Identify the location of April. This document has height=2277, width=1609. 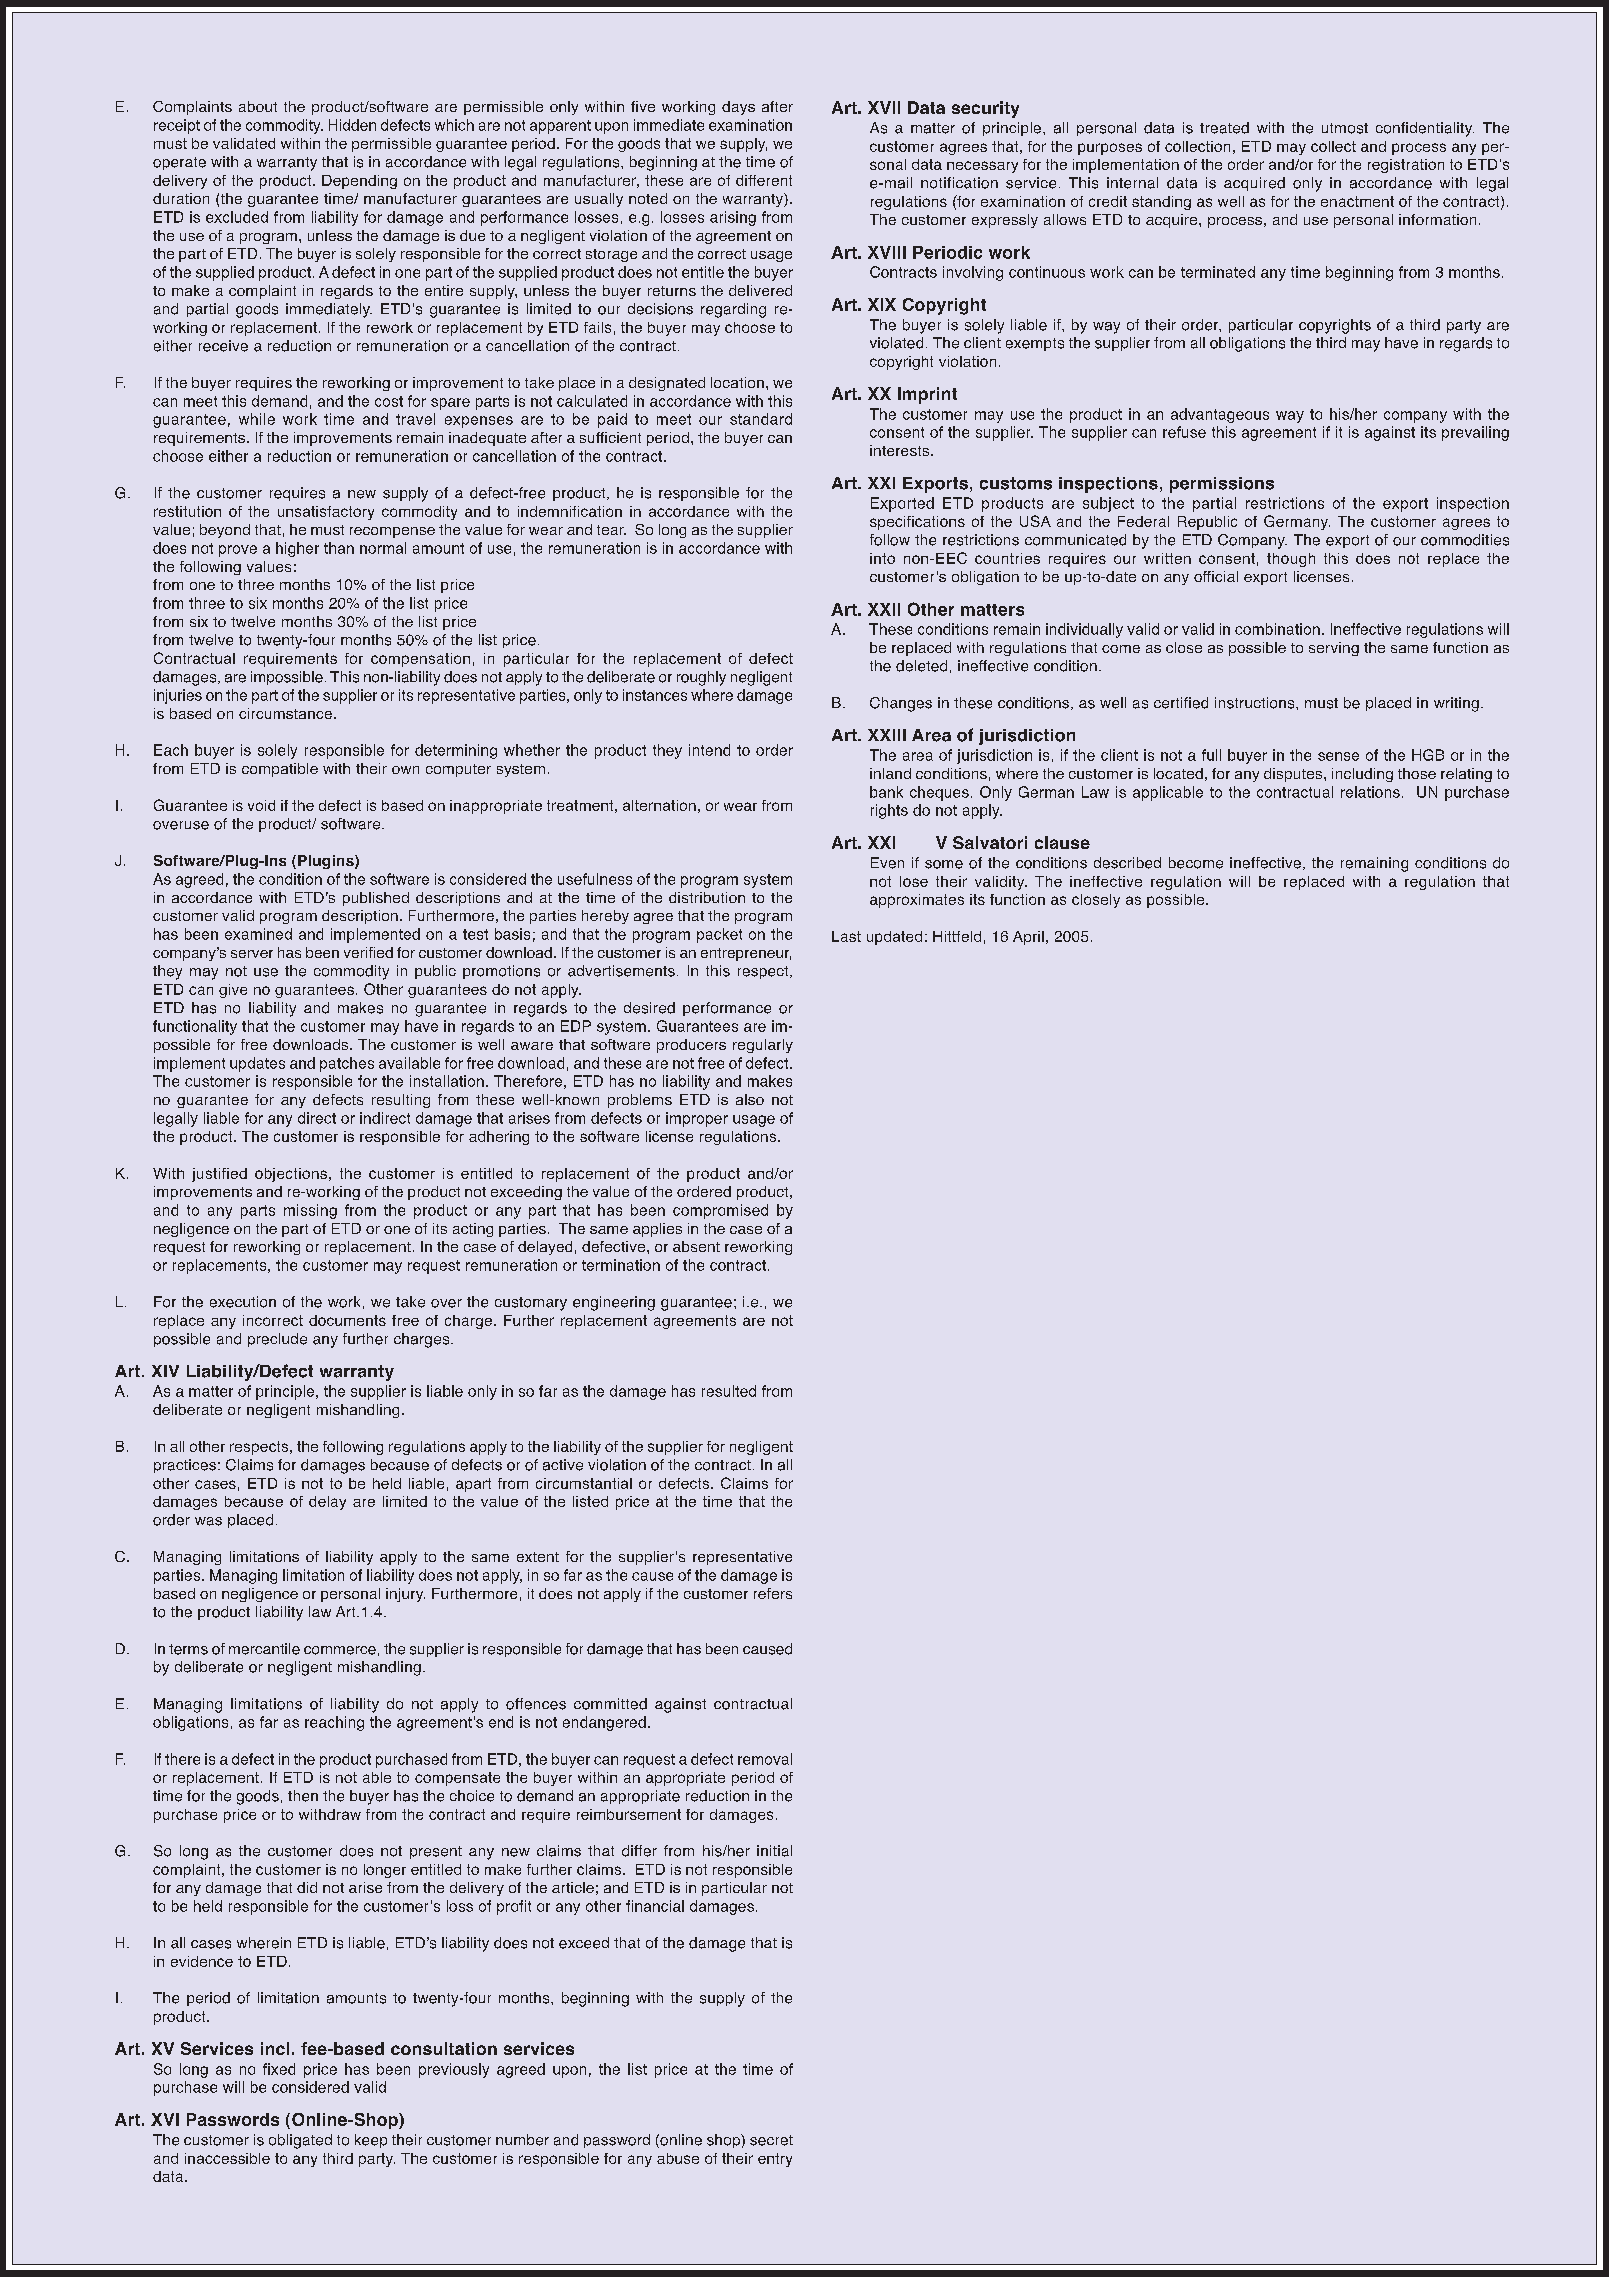
(1028, 938).
